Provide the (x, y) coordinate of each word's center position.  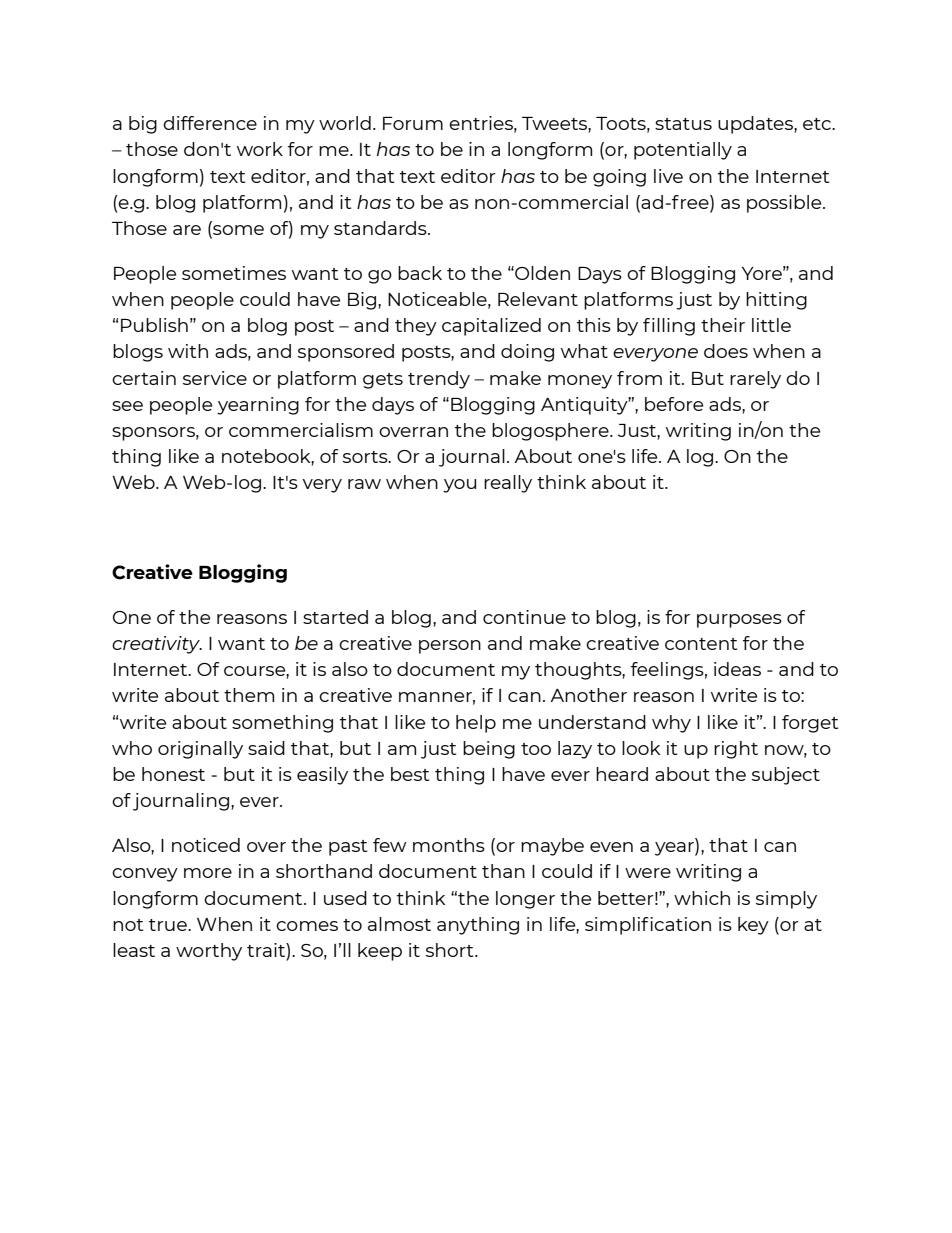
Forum (413, 123)
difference (210, 123)
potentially (683, 151)
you (459, 486)
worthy (209, 952)
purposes (739, 621)
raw (364, 484)
